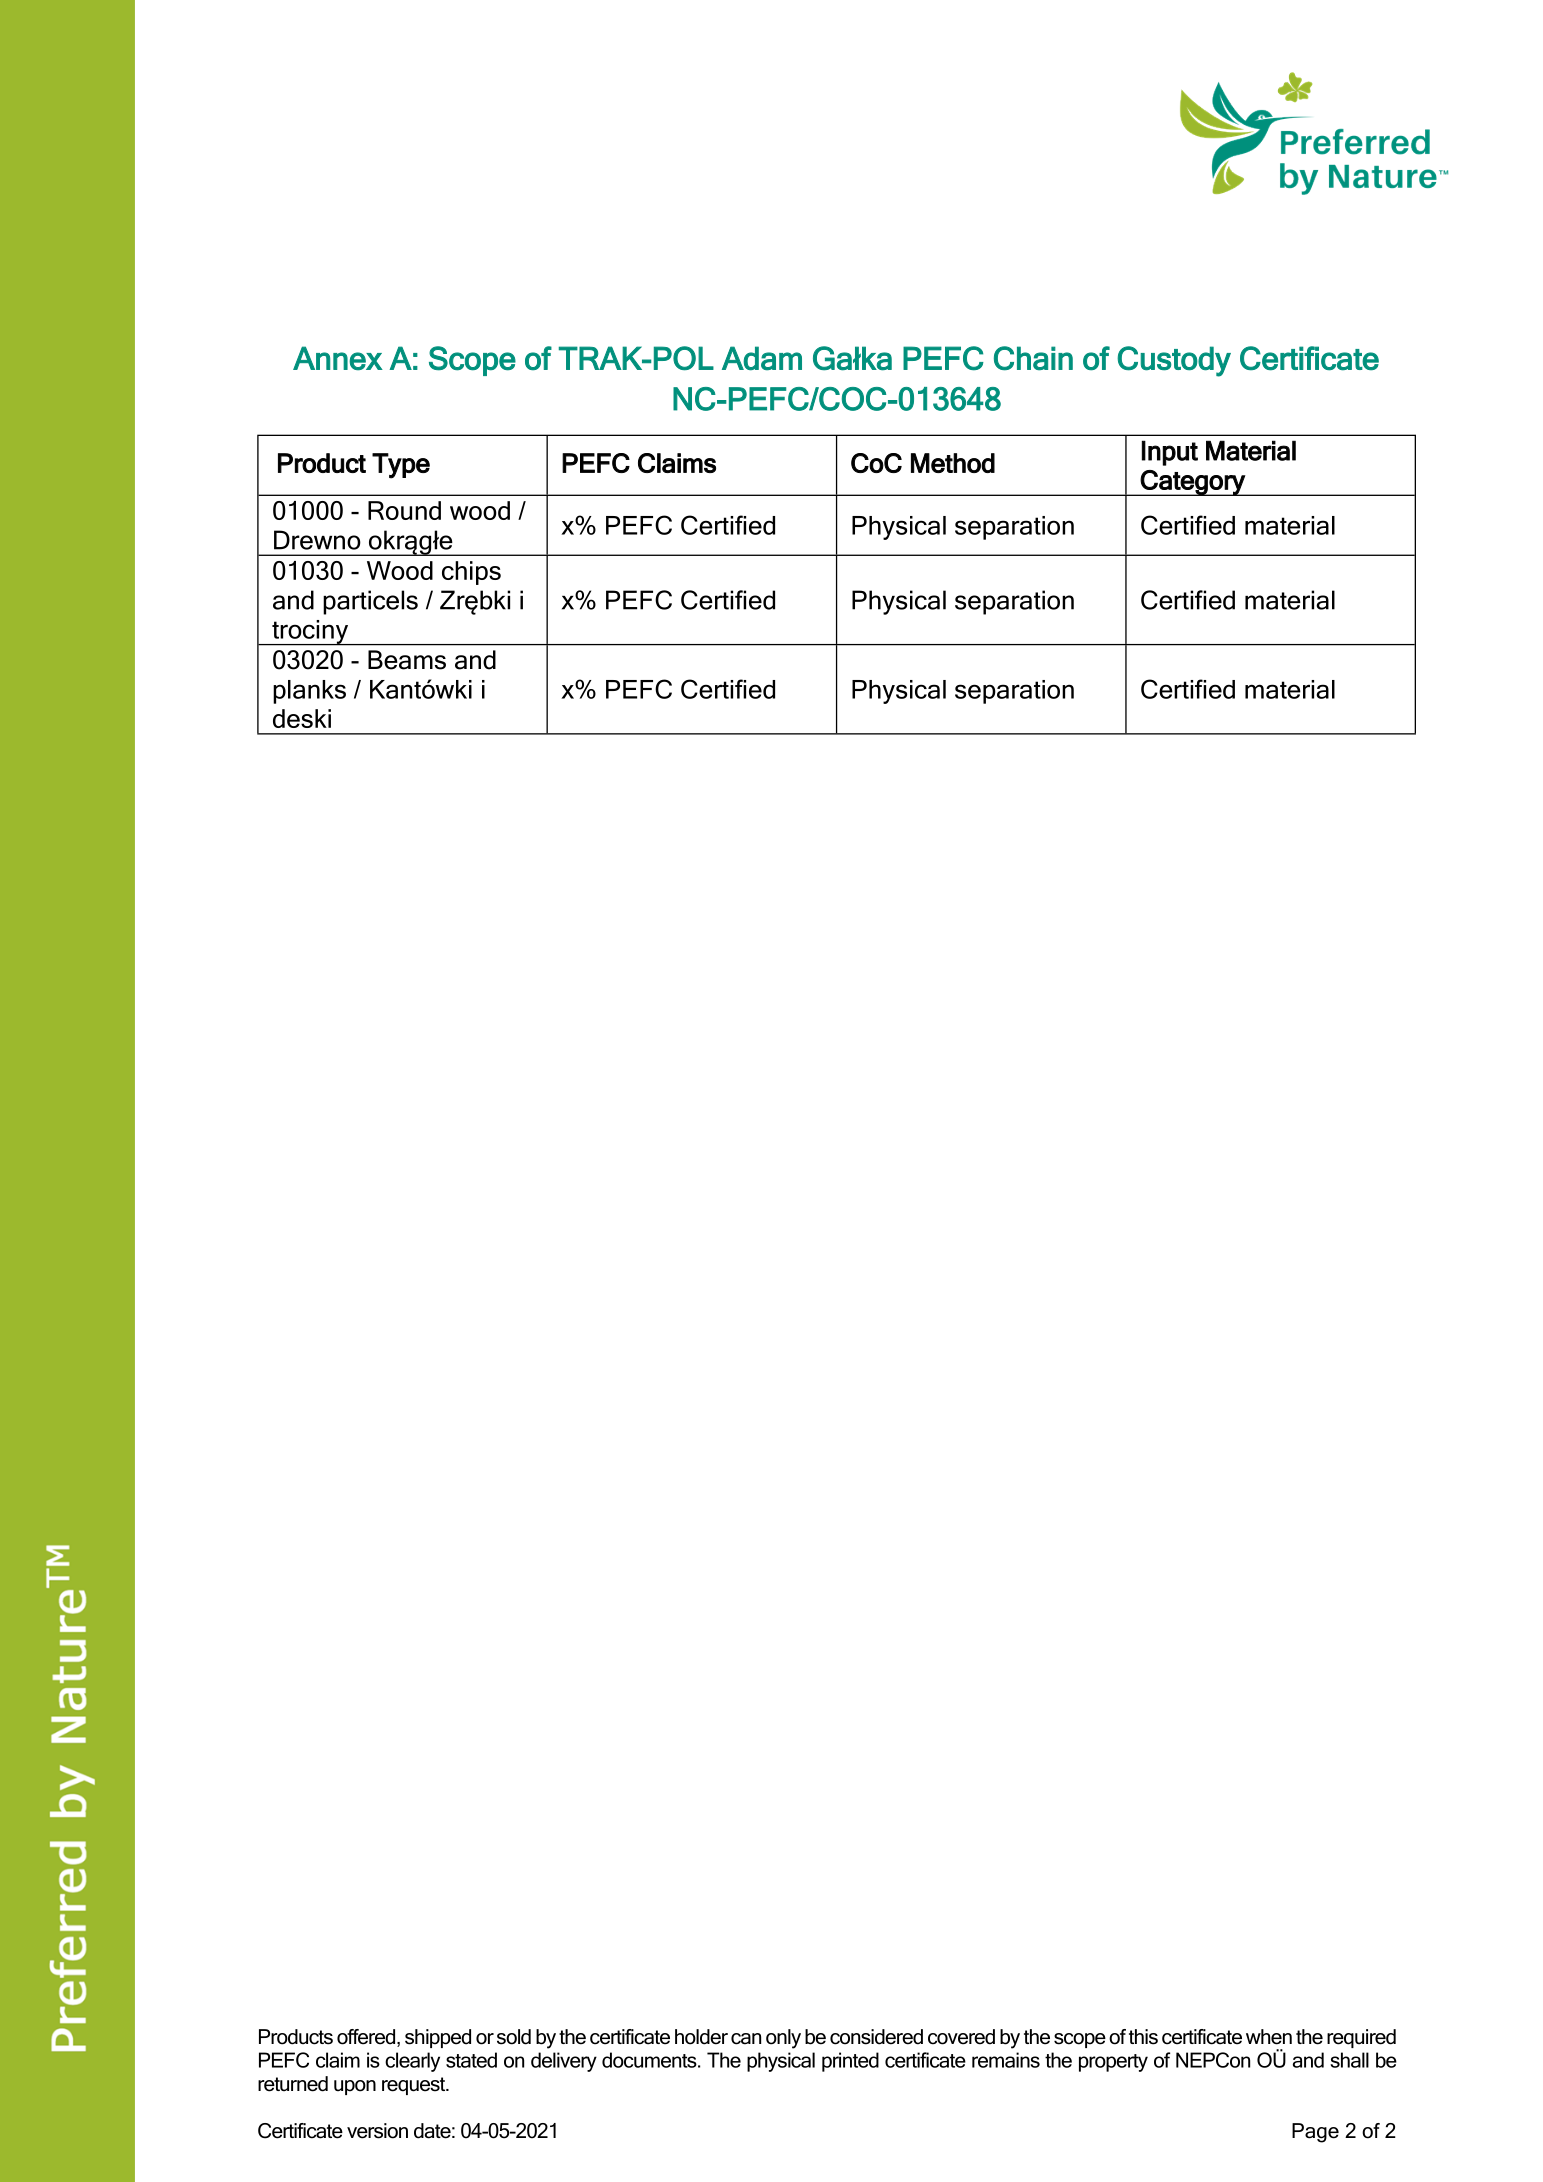  Describe the element at coordinates (1315, 2133) in the document. I see `Page` at that location.
